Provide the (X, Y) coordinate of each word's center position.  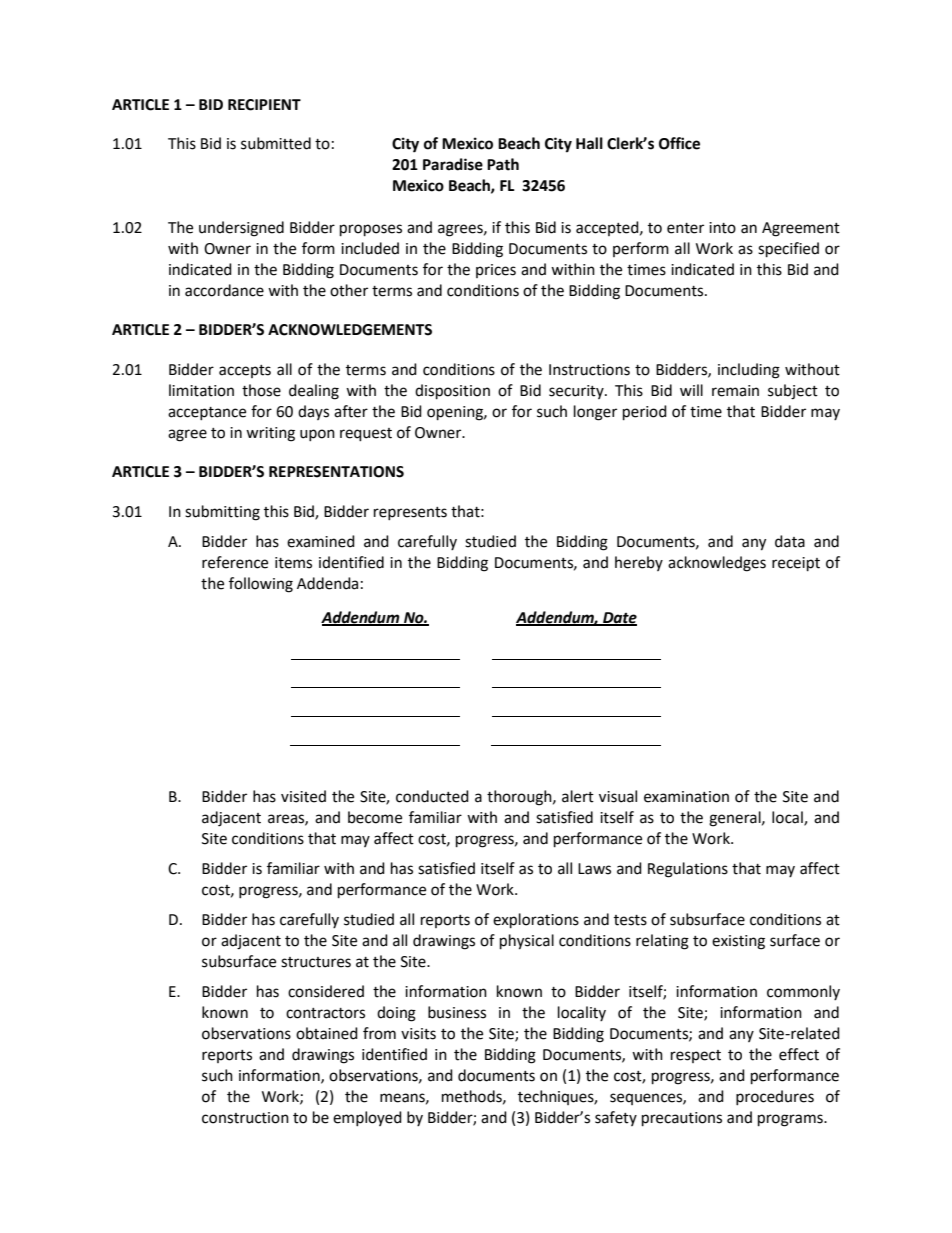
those (261, 390)
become (375, 817)
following (261, 585)
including (749, 371)
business (457, 1012)
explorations (536, 921)
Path (503, 164)
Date (619, 618)
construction (245, 1118)
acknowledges (717, 564)
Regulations (688, 870)
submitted (276, 143)
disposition (452, 392)
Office (679, 143)
